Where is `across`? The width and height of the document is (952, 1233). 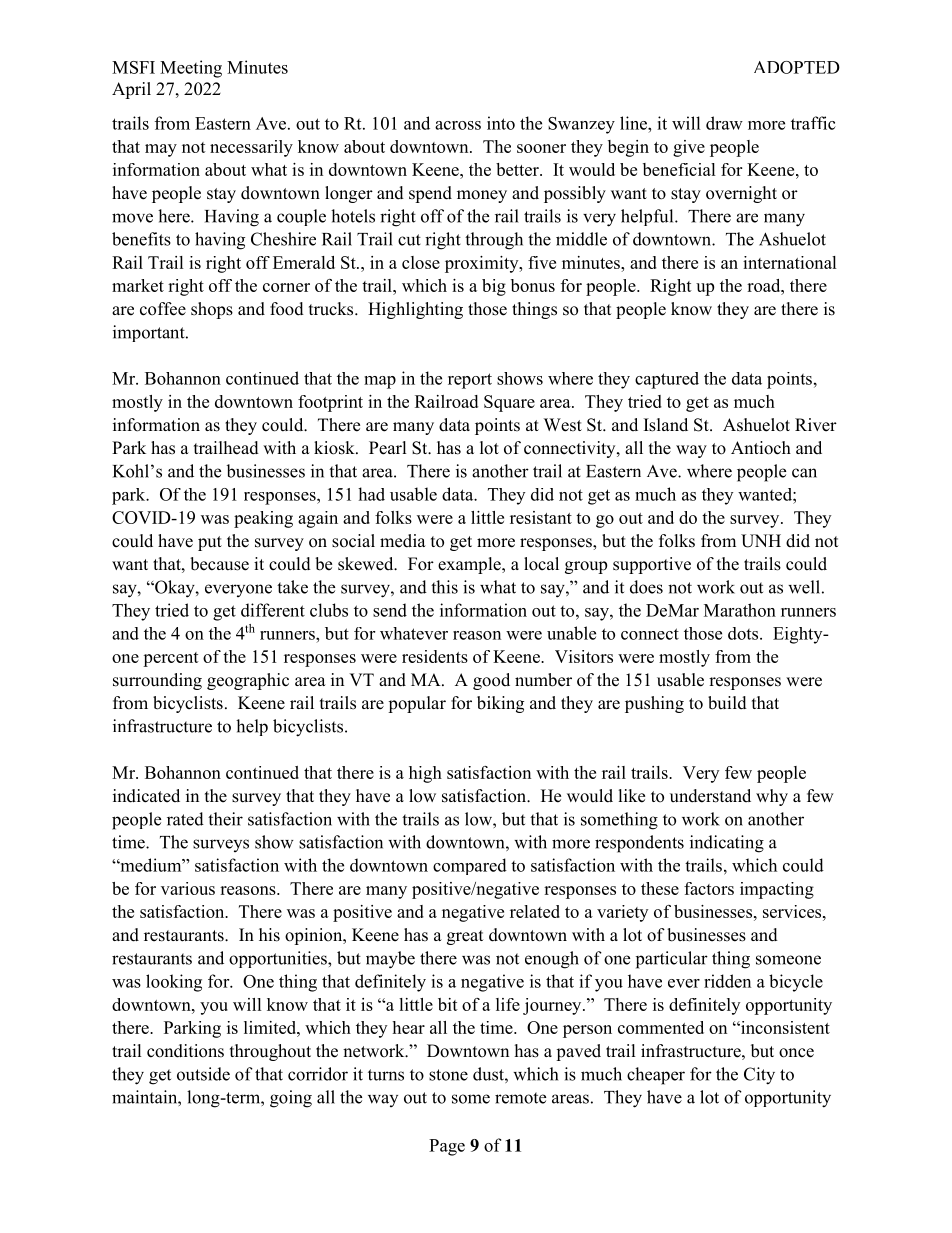 across is located at coordinates (458, 125).
